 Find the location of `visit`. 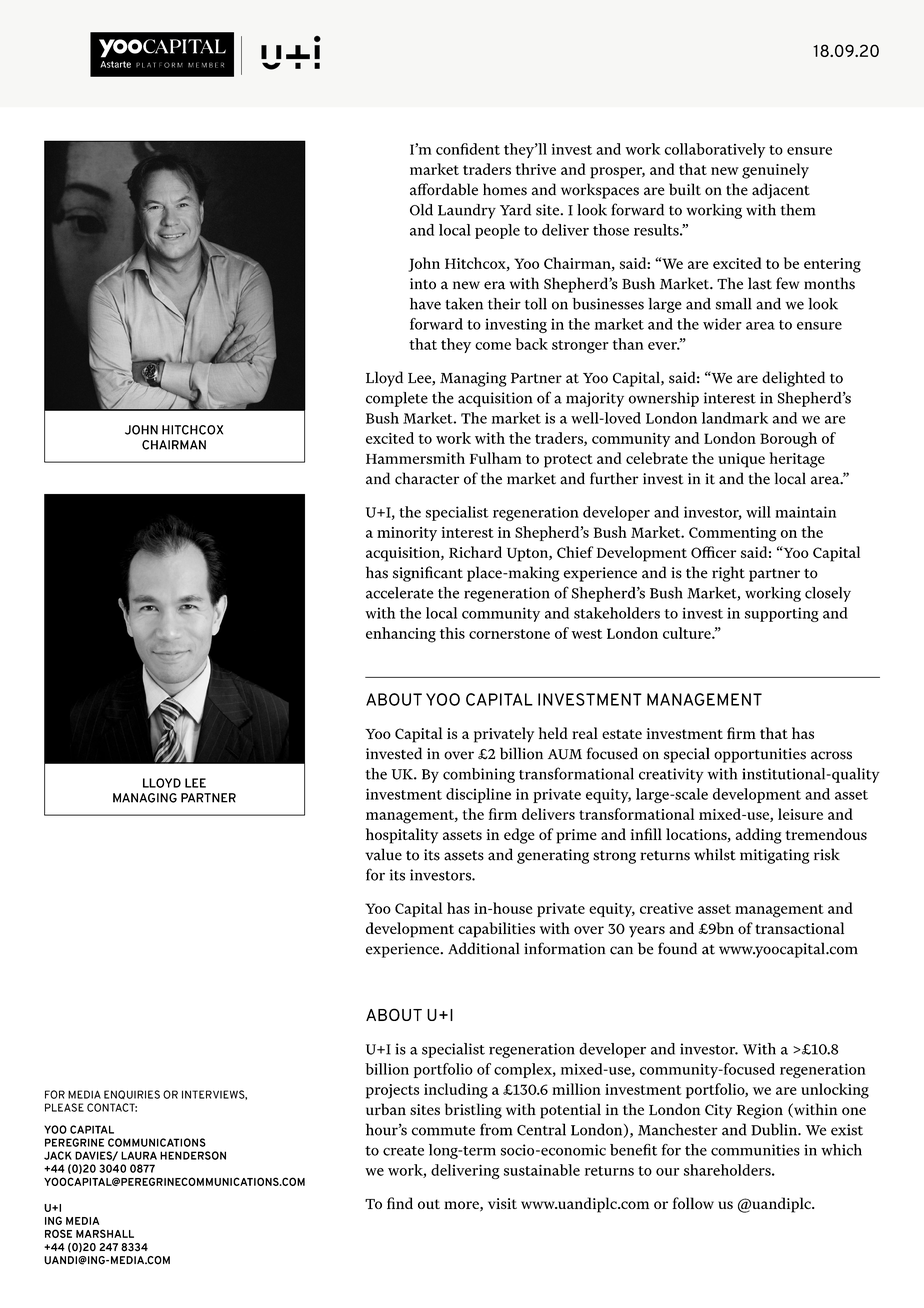

visit is located at coordinates (502, 1203).
